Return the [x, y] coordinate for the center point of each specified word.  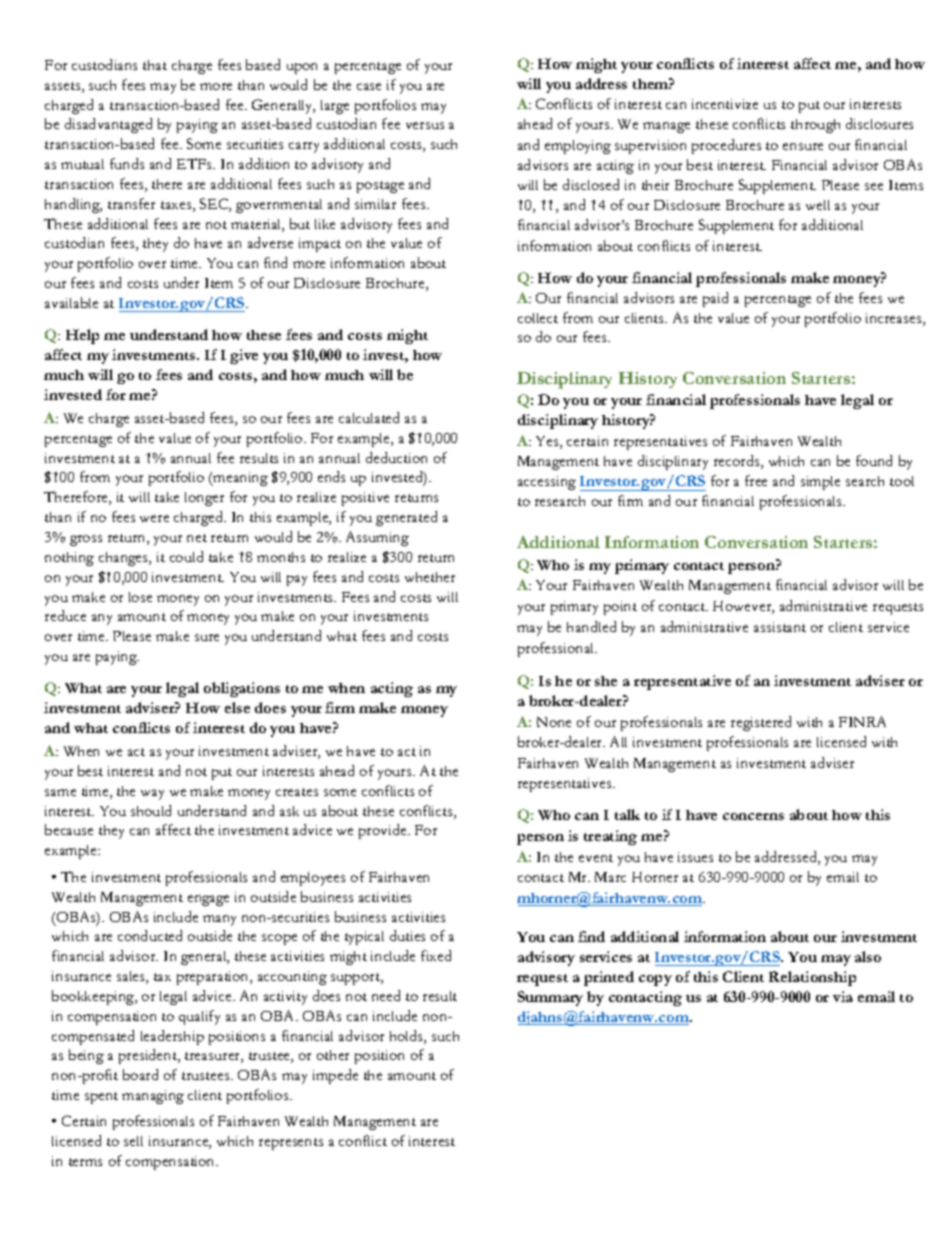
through [815, 126]
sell [133, 1141]
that [155, 65]
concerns [753, 816]
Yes [548, 442]
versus [425, 125]
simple [820, 483]
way [152, 794]
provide [384, 831]
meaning [239, 479]
